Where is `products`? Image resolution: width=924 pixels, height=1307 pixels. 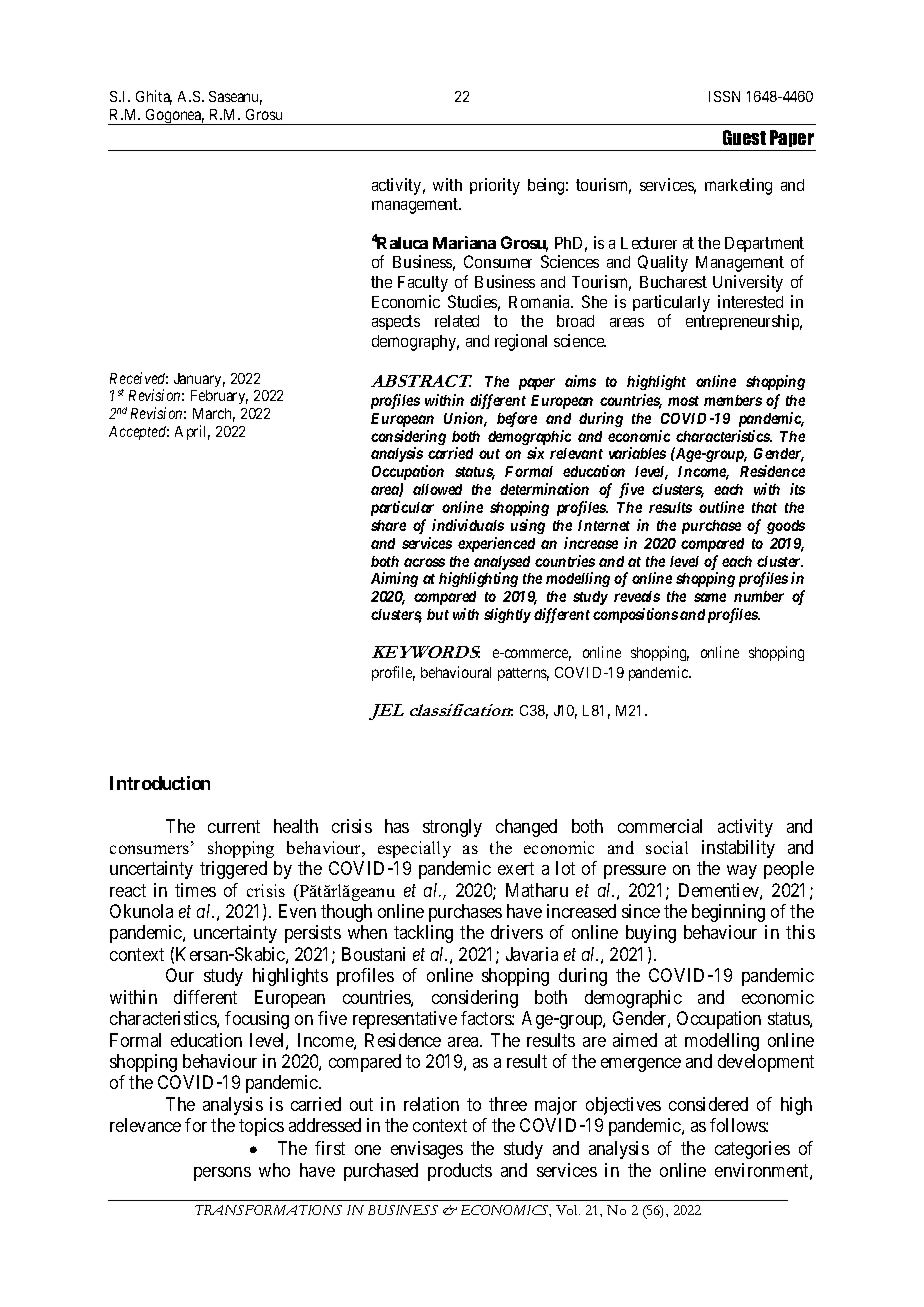 products is located at coordinates (460, 1172).
